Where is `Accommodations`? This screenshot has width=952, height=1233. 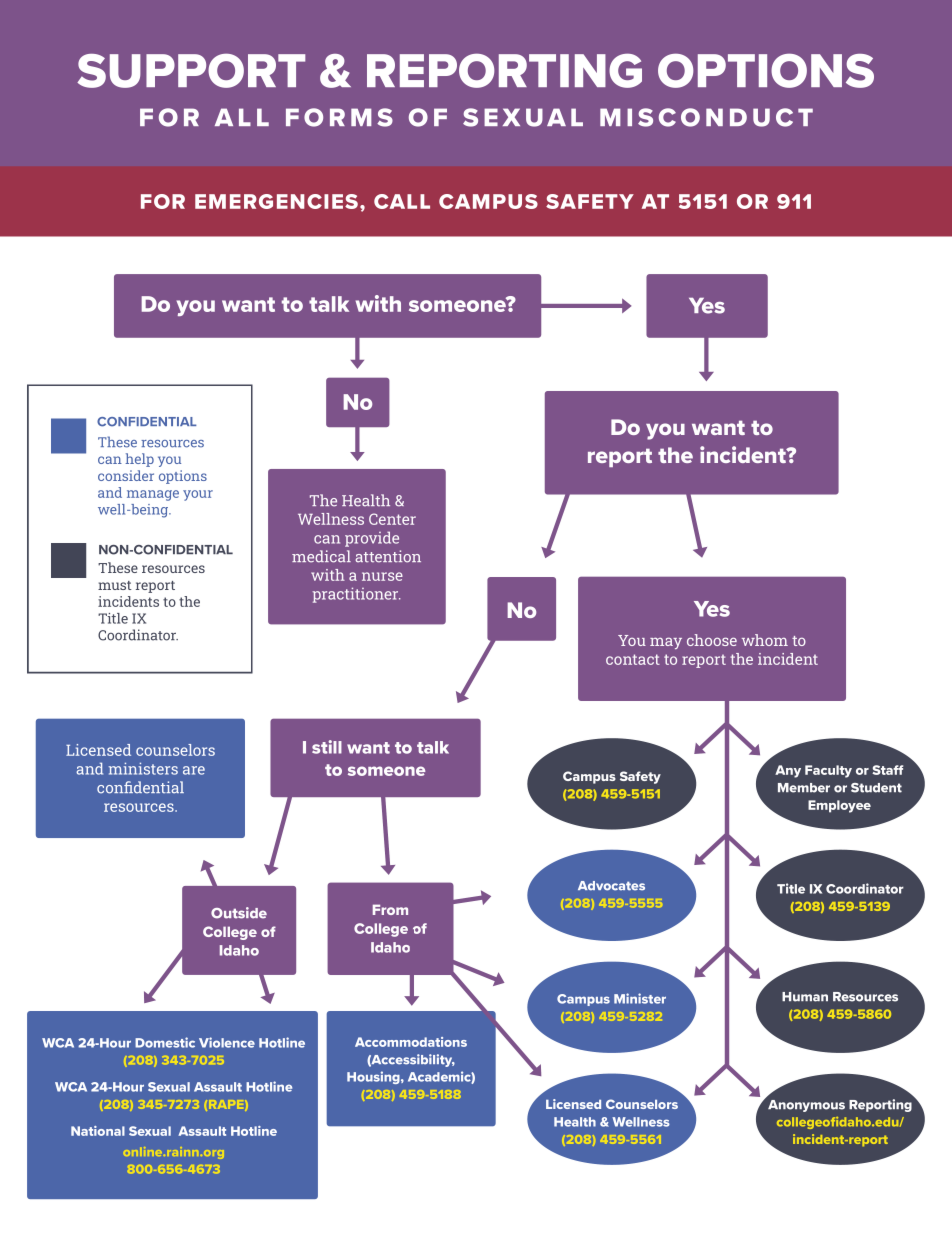
Accommodations is located at coordinates (411, 1042).
